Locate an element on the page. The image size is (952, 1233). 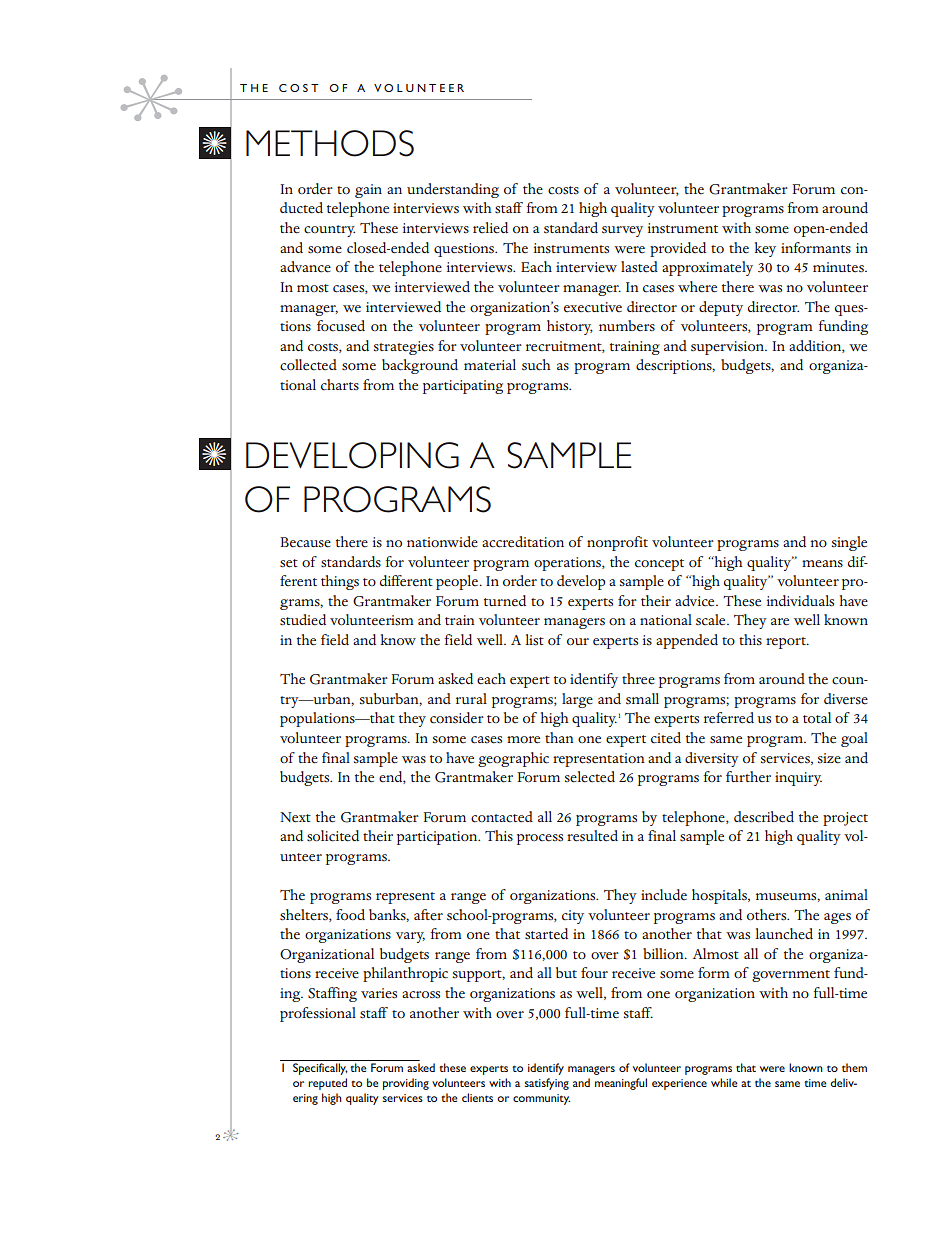
means is located at coordinates (822, 564).
